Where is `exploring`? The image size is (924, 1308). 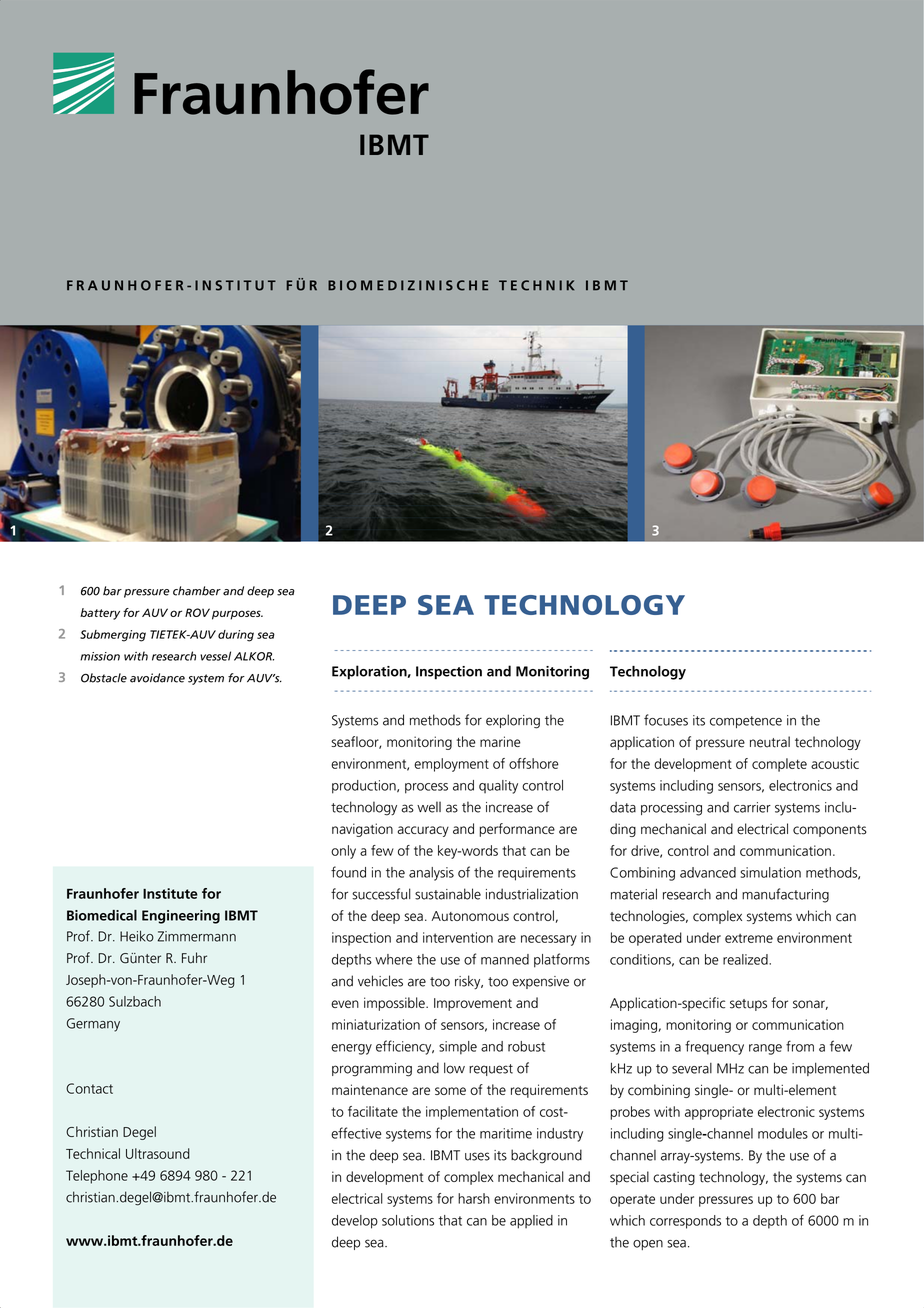
exploring is located at coordinates (513, 721).
